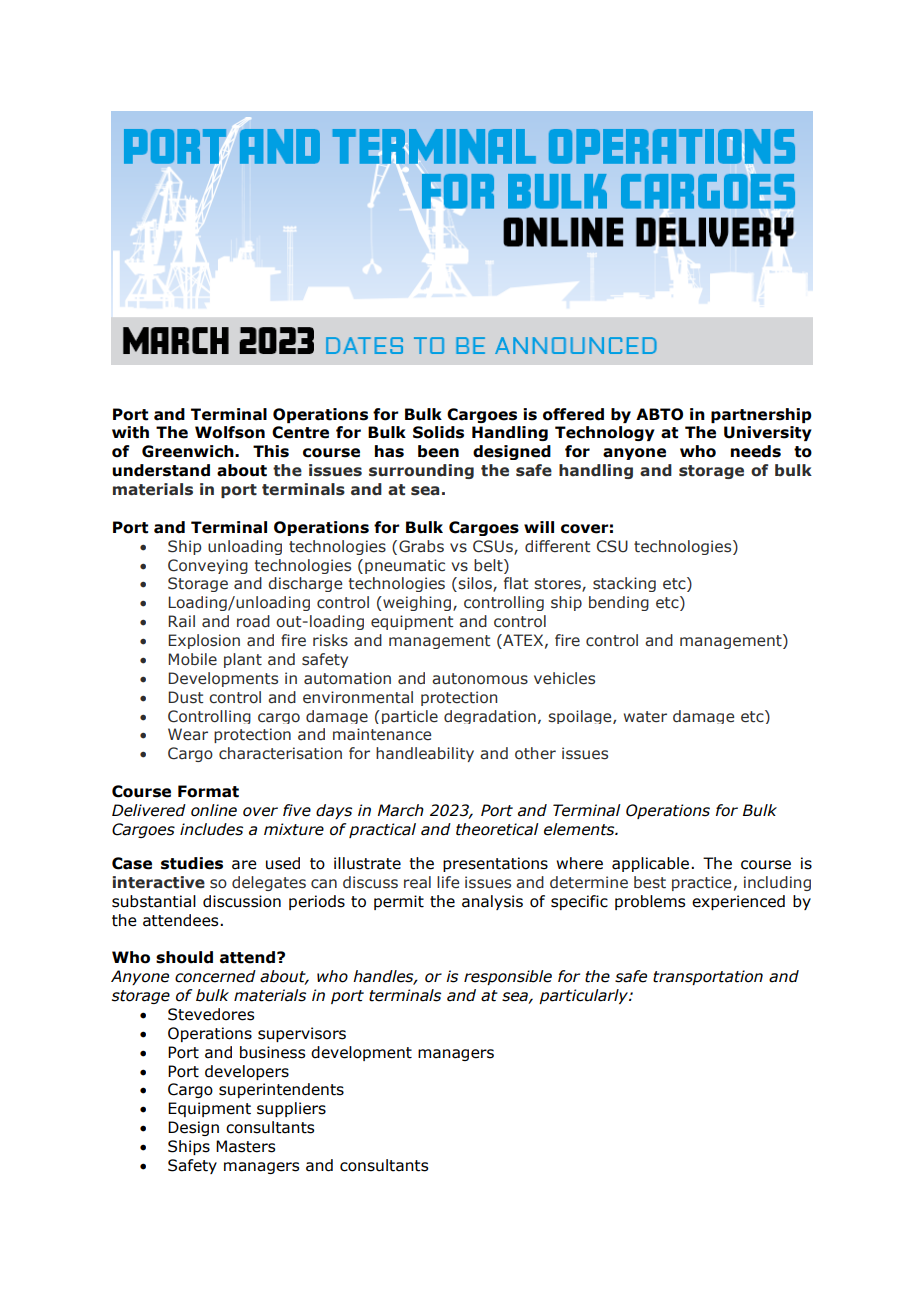 Image resolution: width=924 pixels, height=1308 pixels. I want to click on Solids, so click(438, 432).
